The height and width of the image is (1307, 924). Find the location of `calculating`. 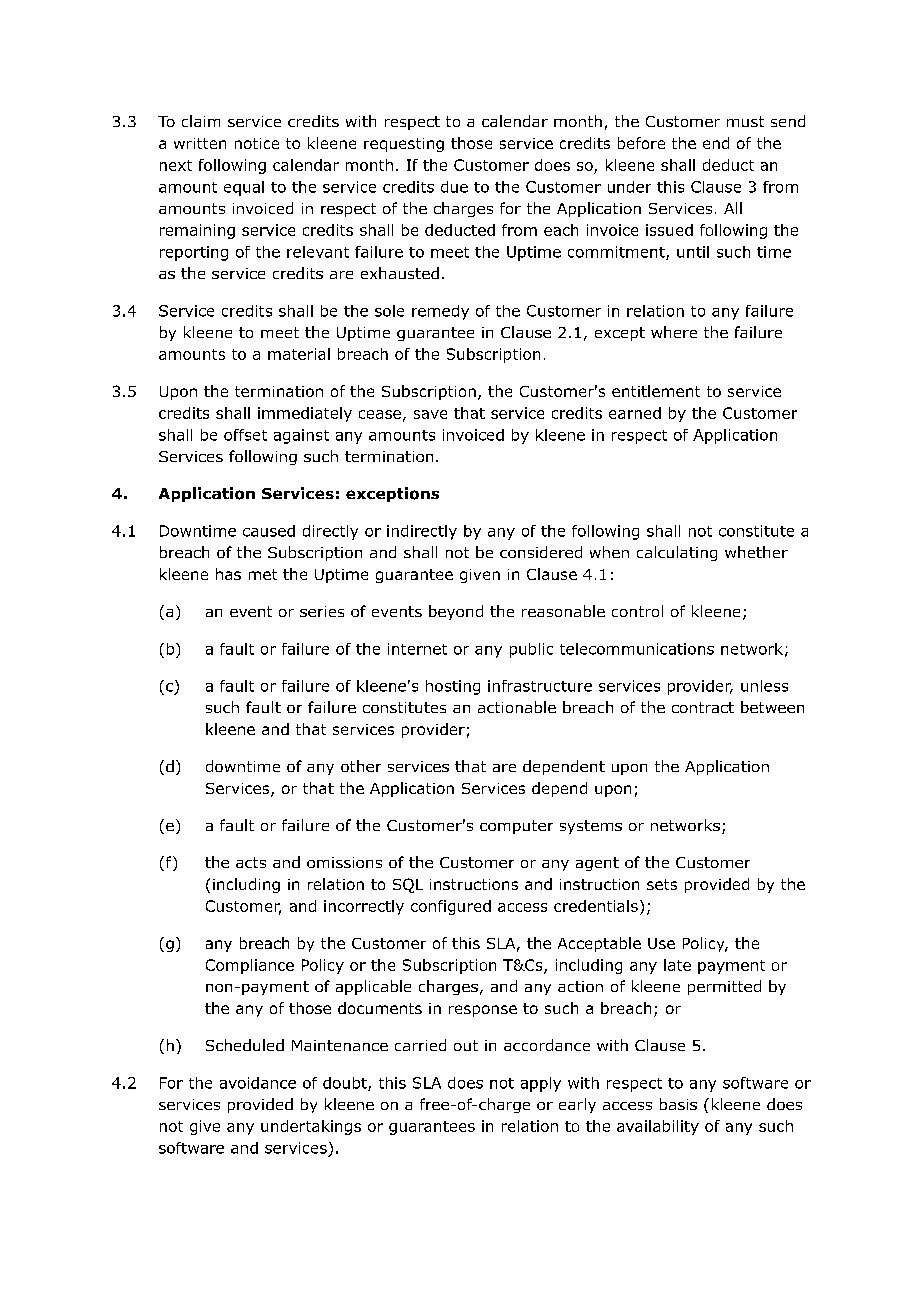

calculating is located at coordinates (677, 553).
